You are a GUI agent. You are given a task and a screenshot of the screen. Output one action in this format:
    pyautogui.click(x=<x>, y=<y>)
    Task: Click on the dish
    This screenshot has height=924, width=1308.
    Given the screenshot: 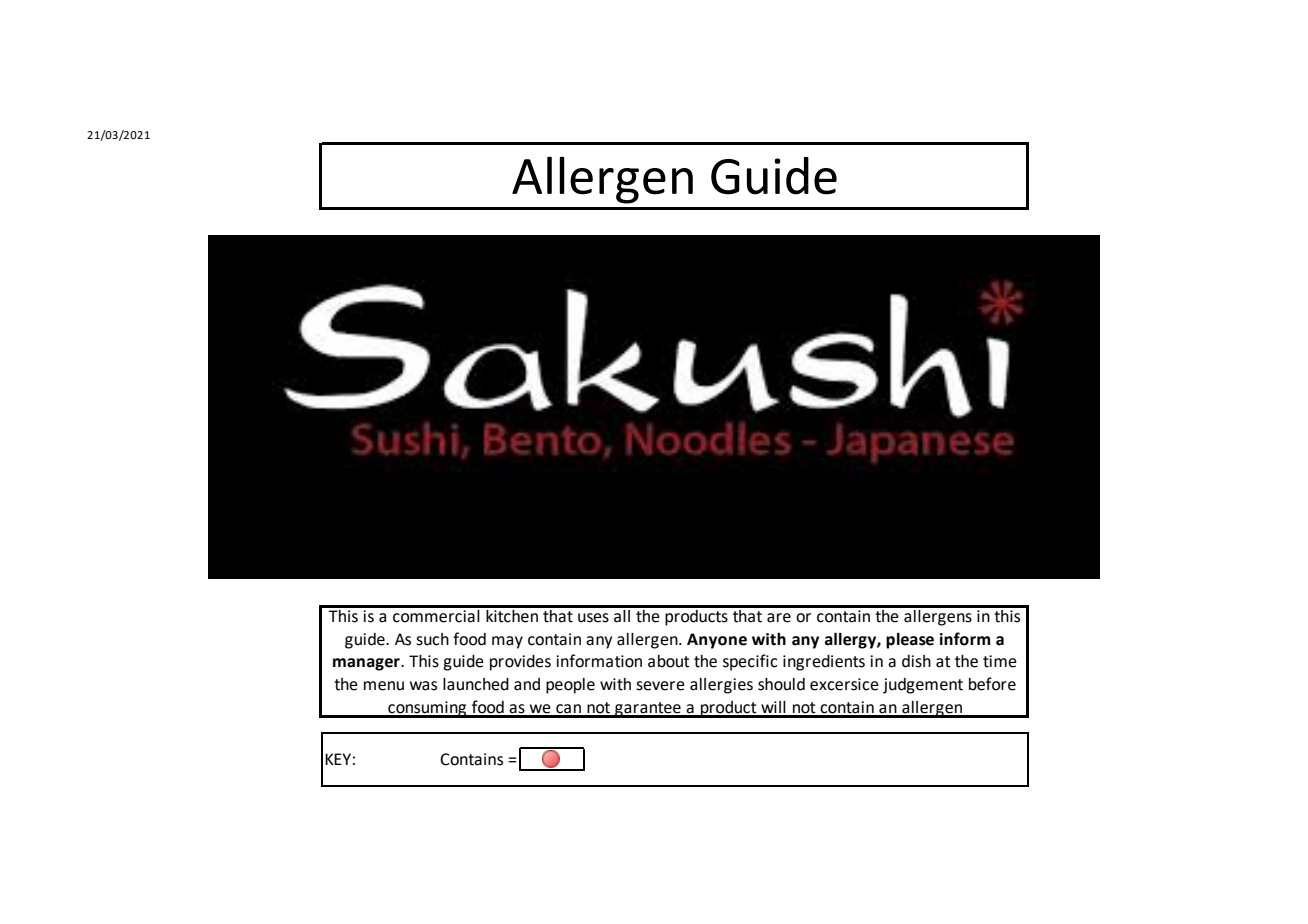 What is the action you would take?
    pyautogui.click(x=916, y=661)
